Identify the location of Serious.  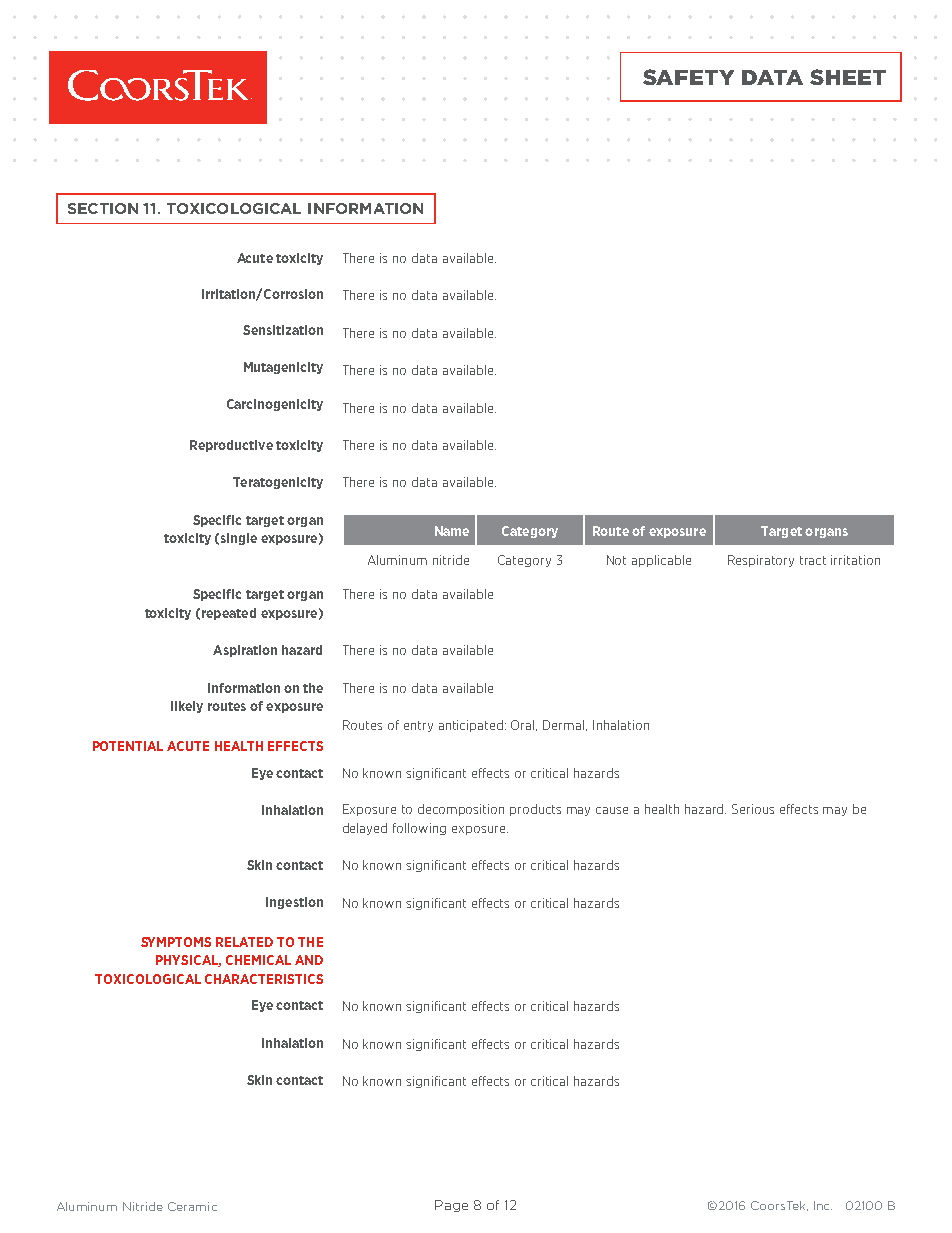
(753, 809).
